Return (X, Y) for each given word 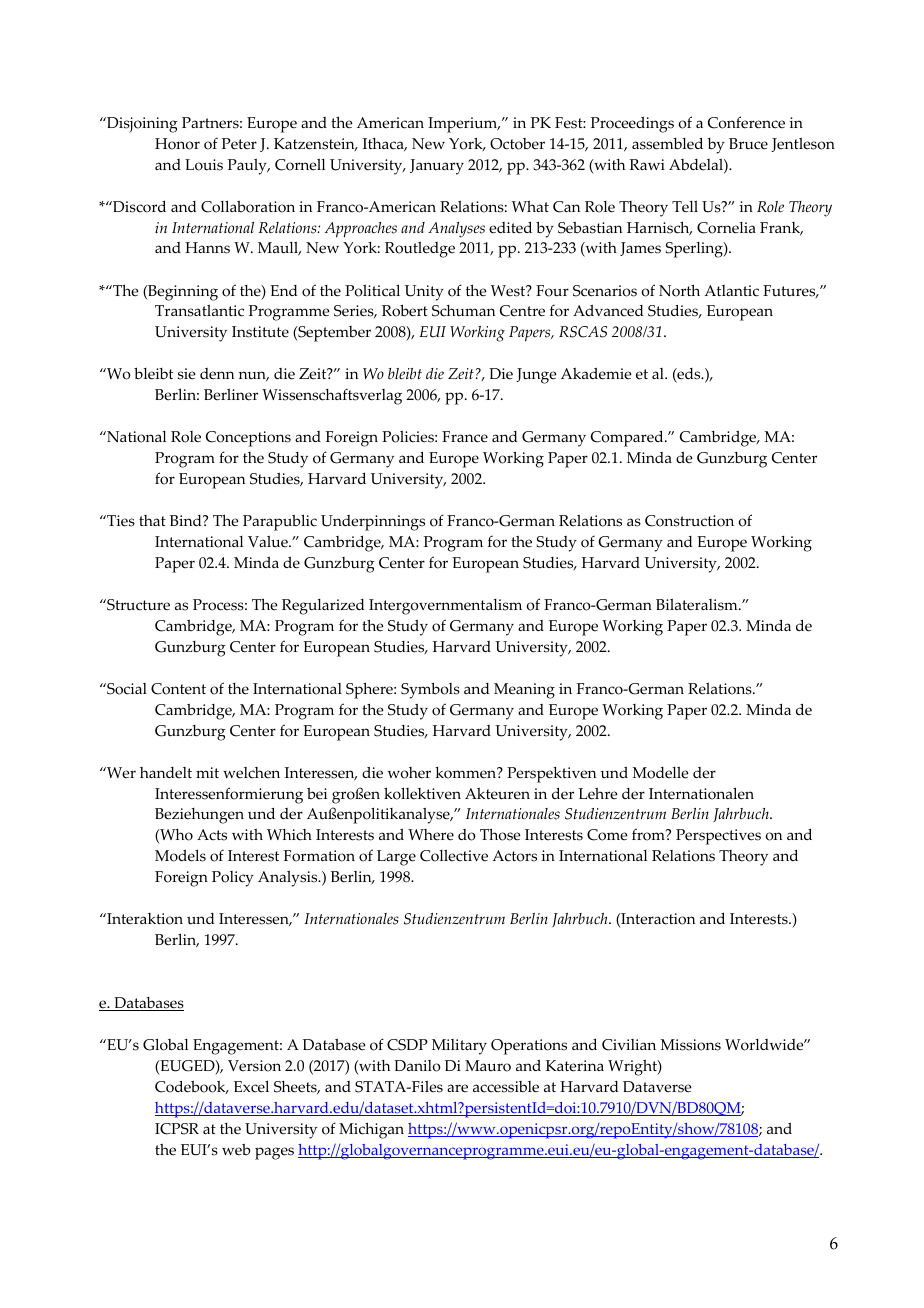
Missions (690, 1045)
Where (431, 835)
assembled (667, 143)
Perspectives (718, 837)
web (236, 1150)
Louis (204, 165)
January (437, 167)
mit (207, 772)
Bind (187, 520)
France (465, 437)
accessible (506, 1087)
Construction (689, 521)
